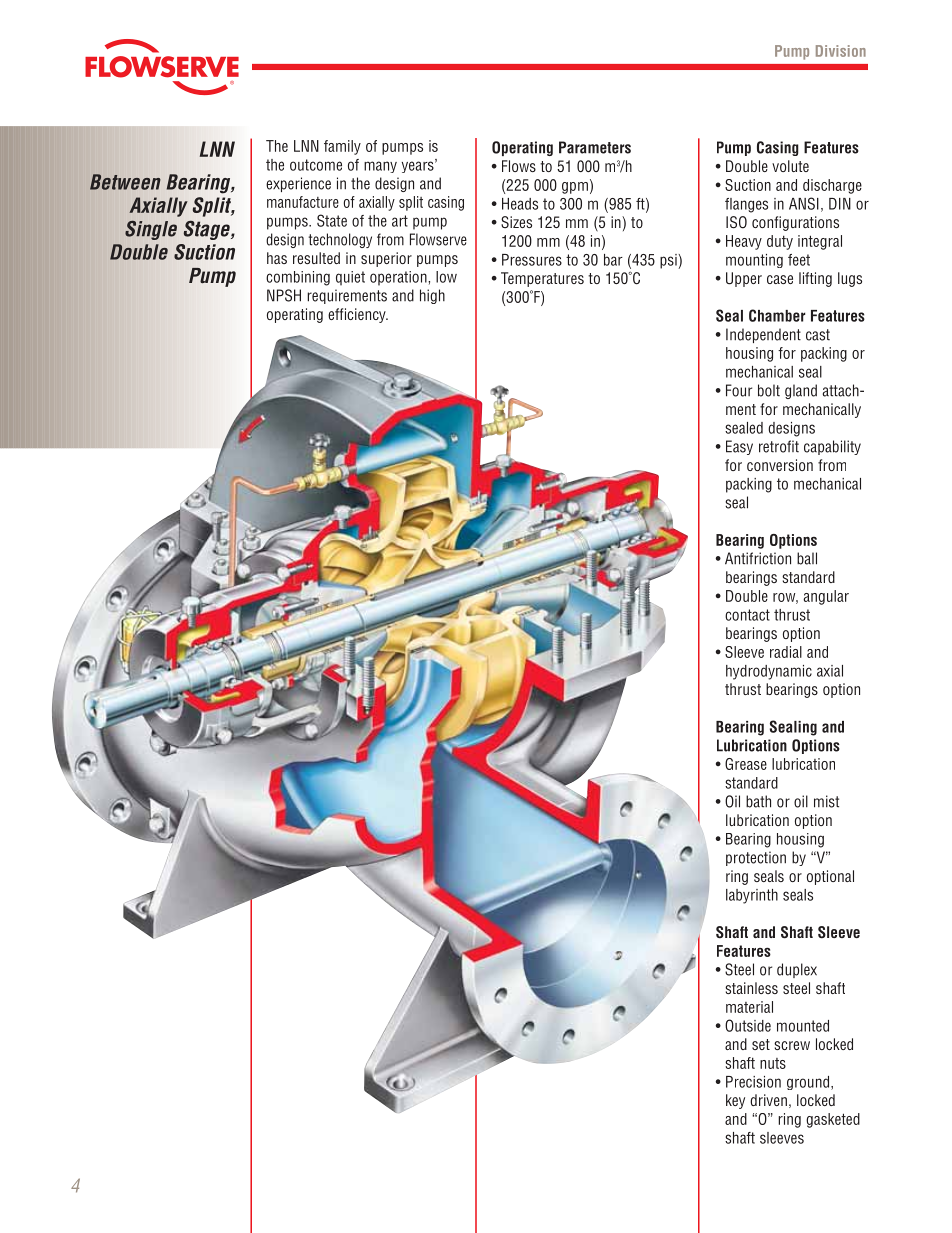 Image resolution: width=952 pixels, height=1233 pixels. What do you see at coordinates (735, 1101) in the image?
I see `key` at bounding box center [735, 1101].
